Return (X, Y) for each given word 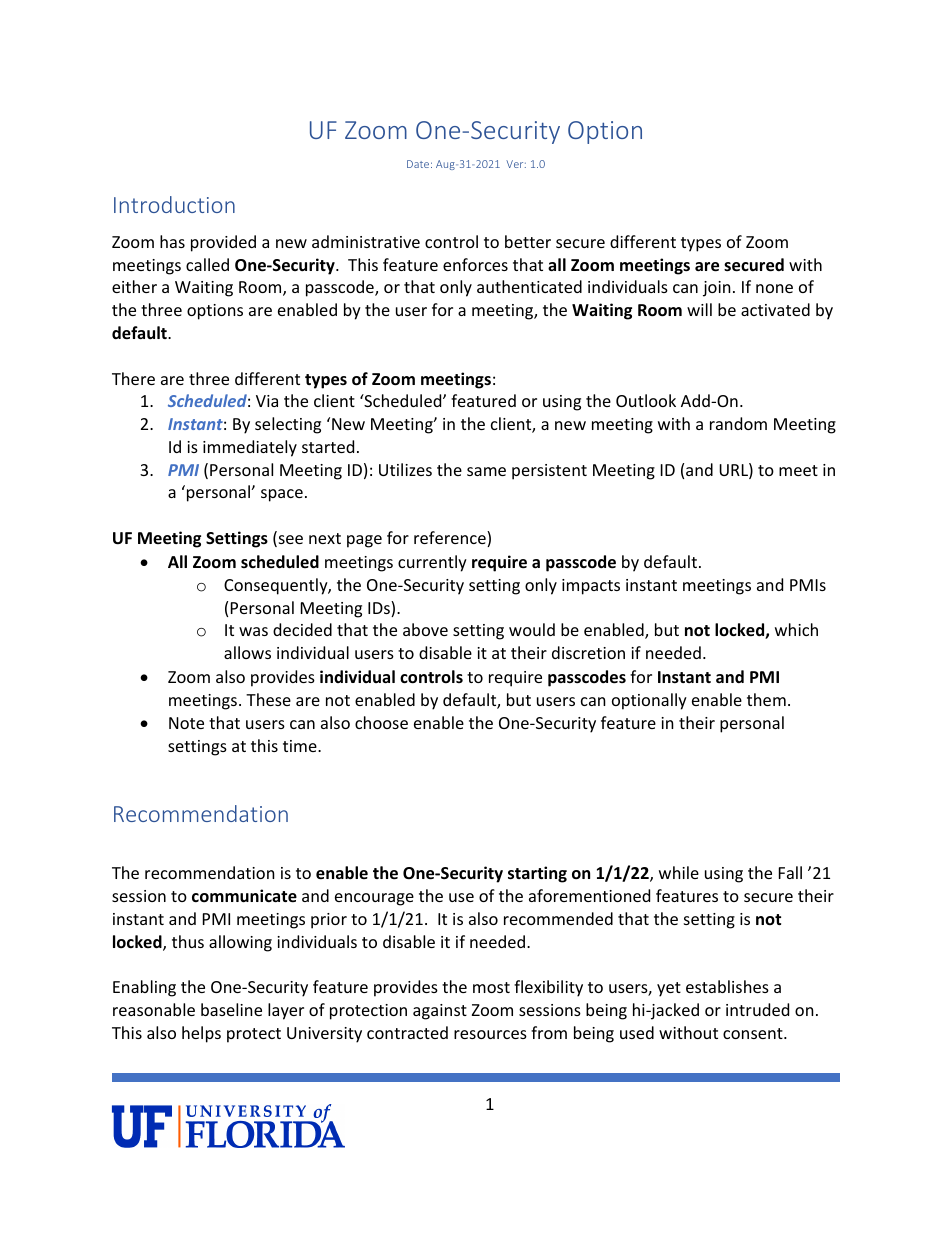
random (738, 423)
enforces (475, 264)
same (486, 471)
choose (381, 722)
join (717, 289)
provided (223, 243)
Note (186, 723)
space (282, 495)
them (766, 699)
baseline (231, 1009)
